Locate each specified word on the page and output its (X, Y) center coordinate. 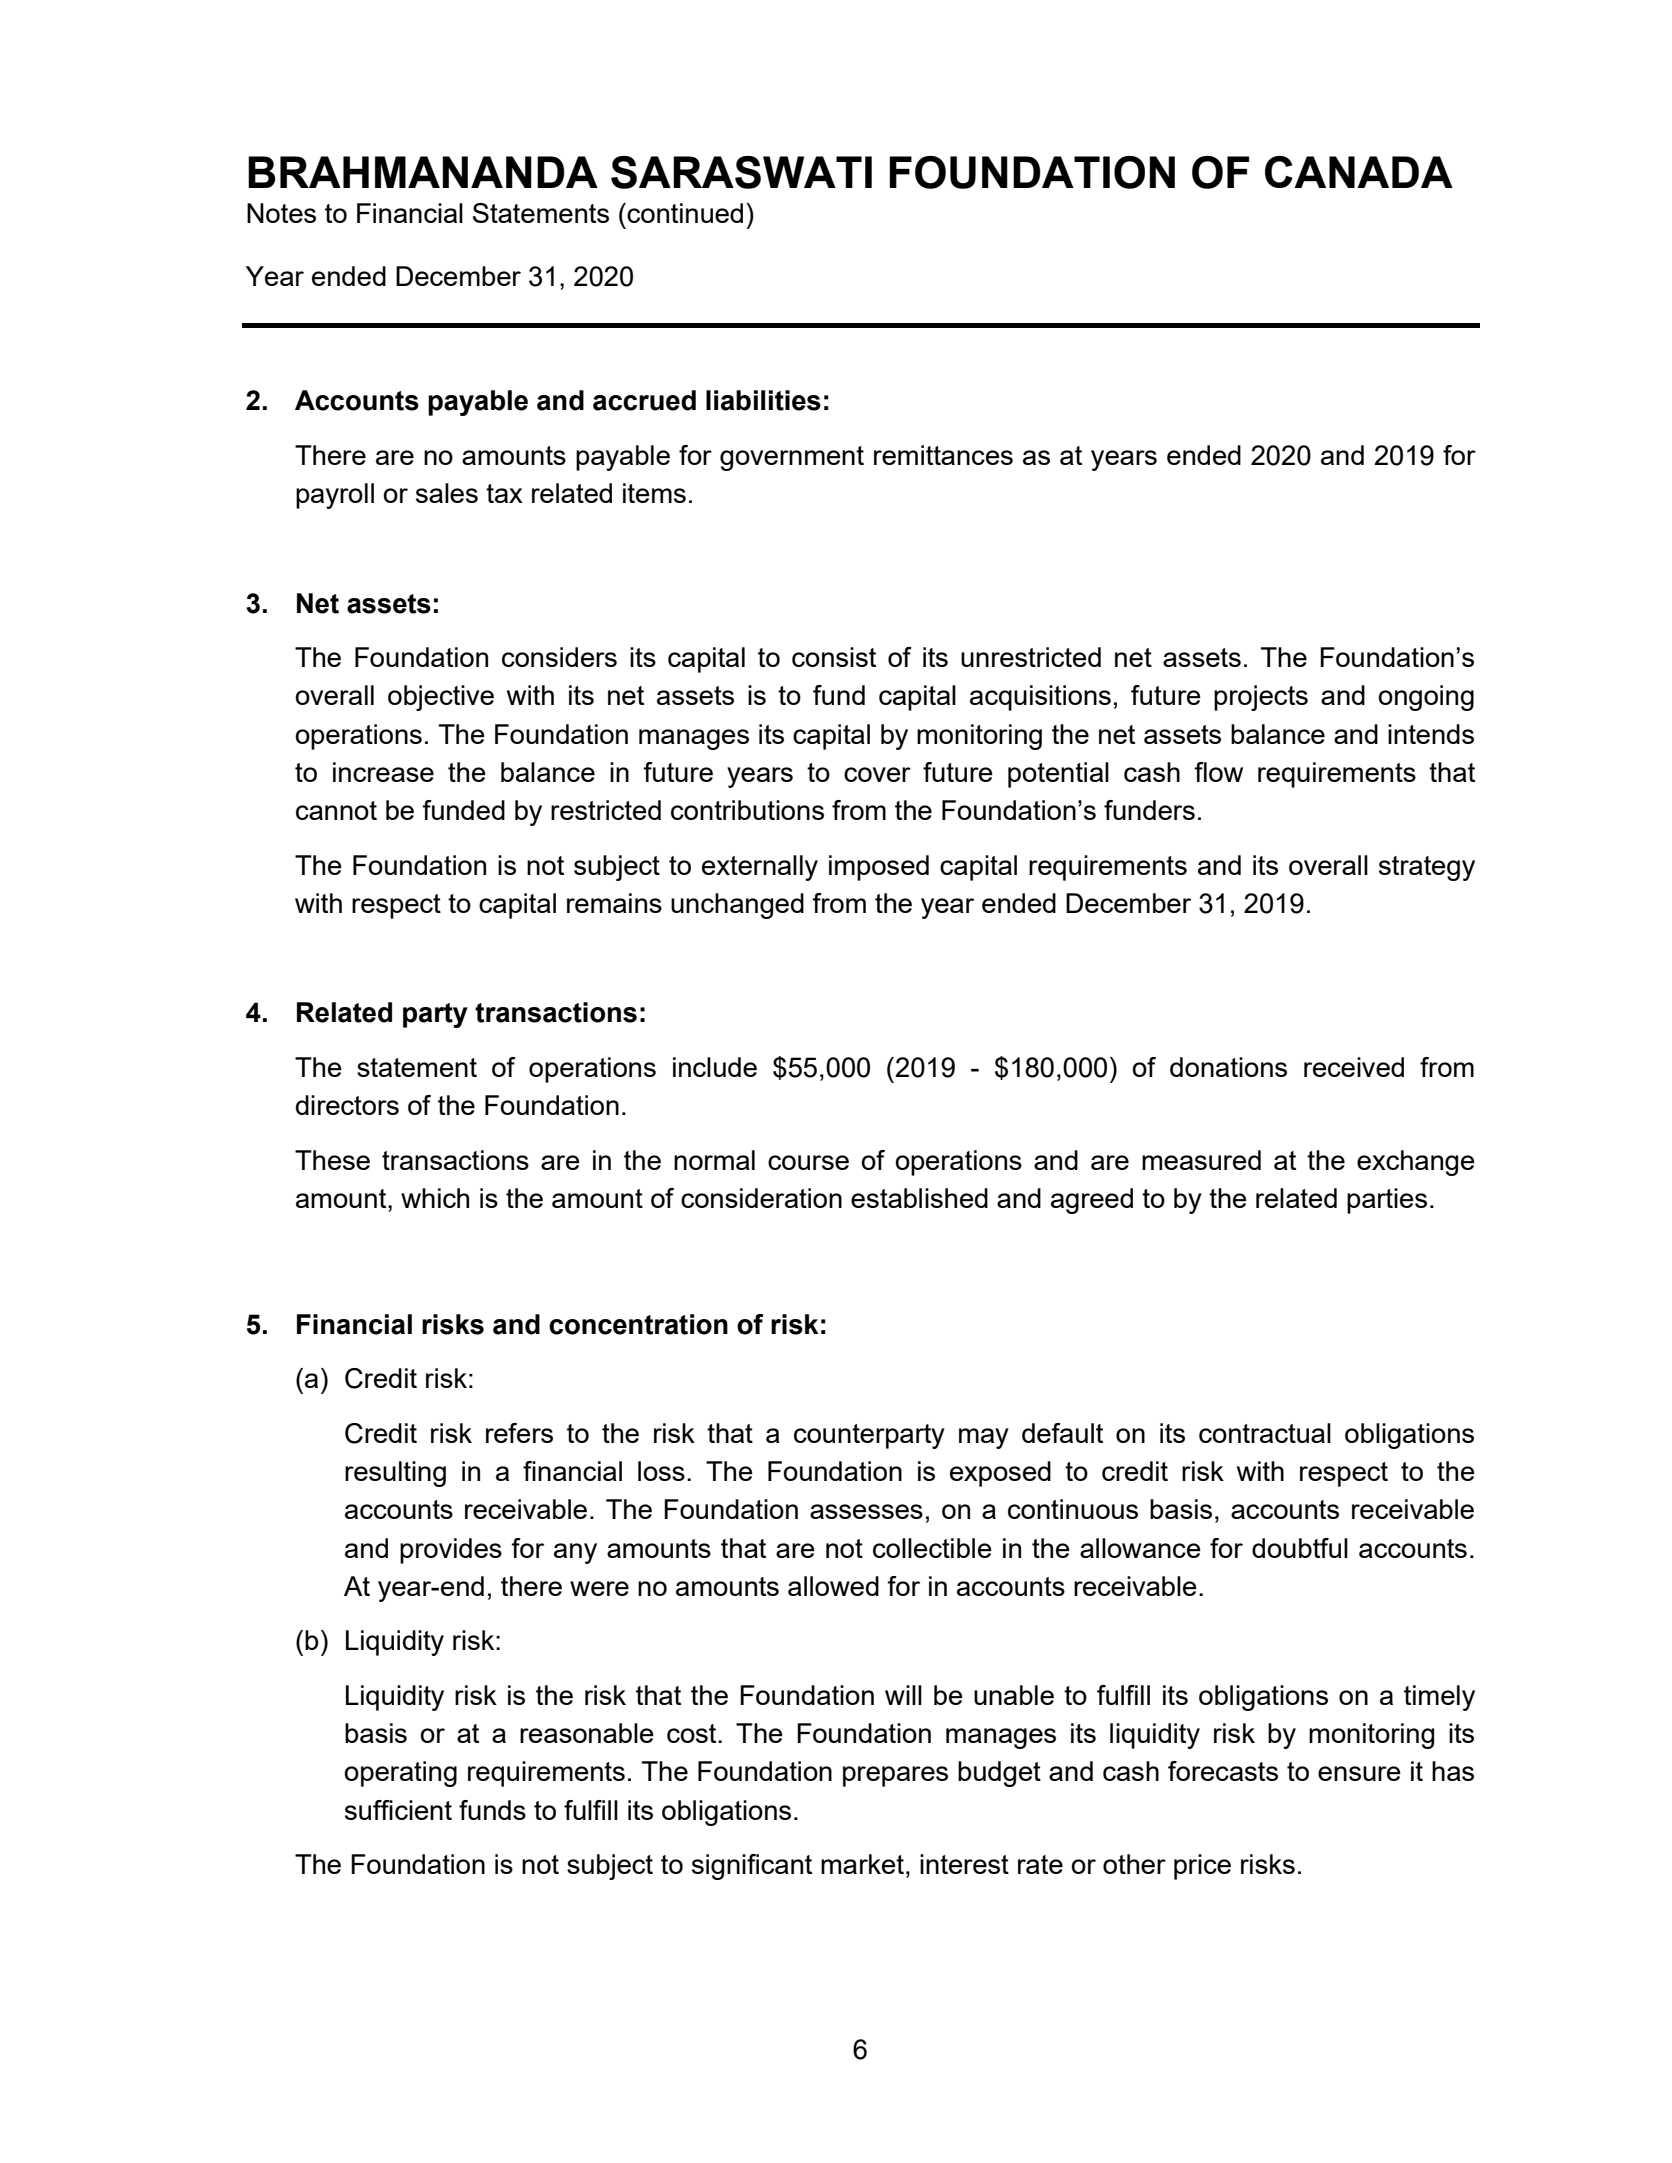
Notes (281, 213)
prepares (895, 1776)
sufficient (398, 1810)
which (435, 1198)
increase (383, 772)
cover (877, 774)
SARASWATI (741, 172)
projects (1261, 698)
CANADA (1359, 172)
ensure (1359, 1773)
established (919, 1198)
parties (1387, 1201)
